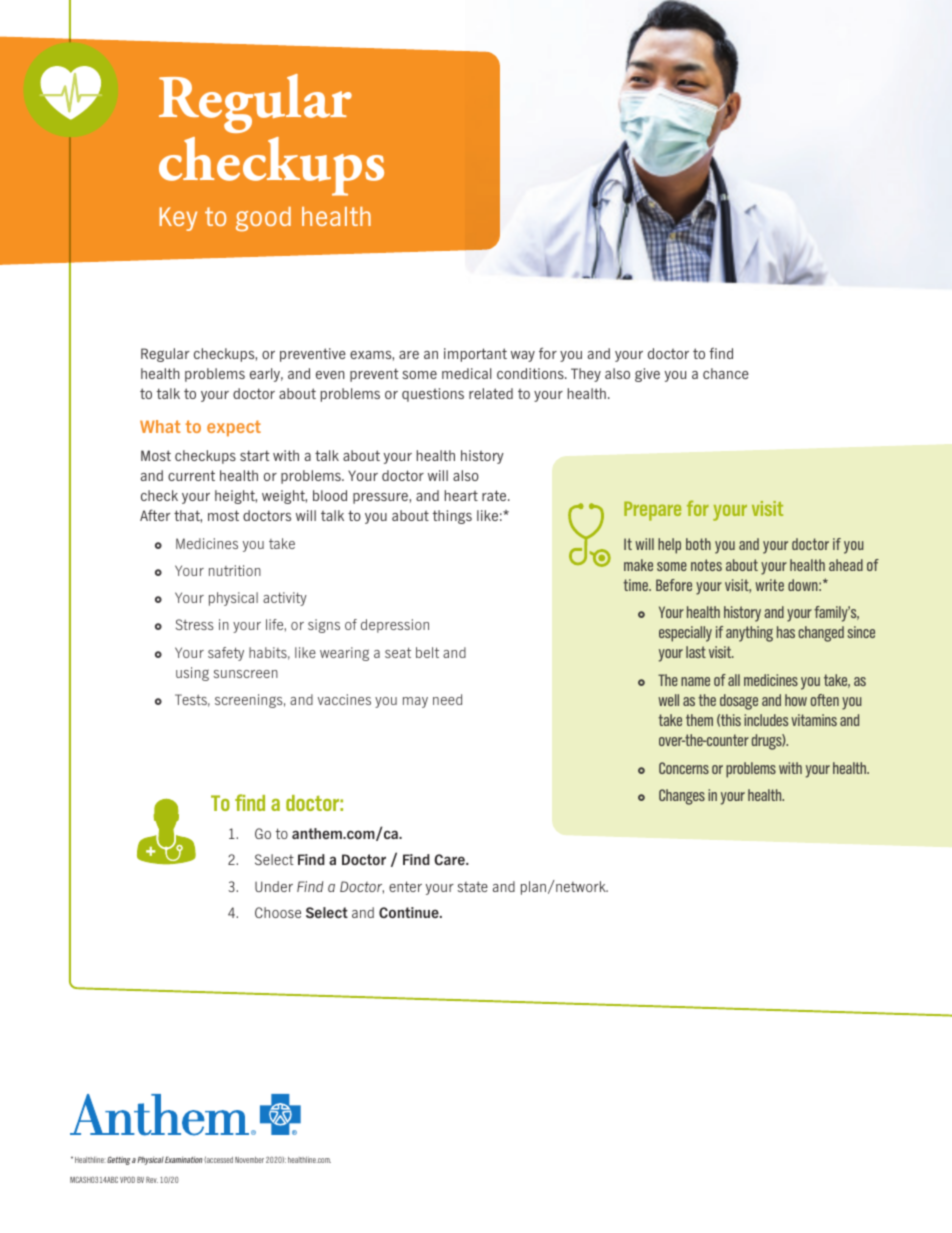 The image size is (952, 1233). What do you see at coordinates (178, 219) in the screenshot?
I see `Key` at bounding box center [178, 219].
